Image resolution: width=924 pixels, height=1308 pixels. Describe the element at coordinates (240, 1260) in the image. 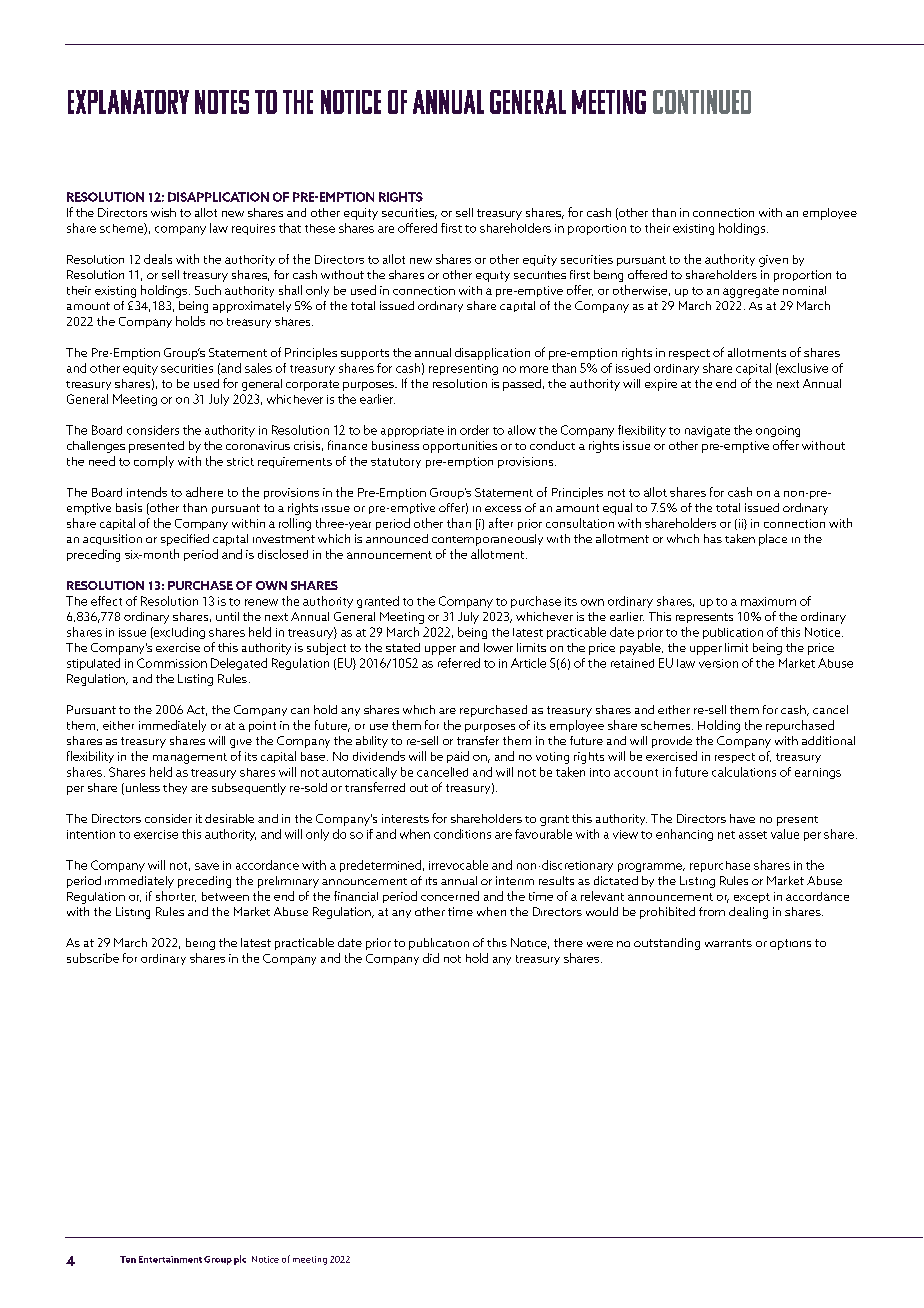

I see `plc` at that location.
